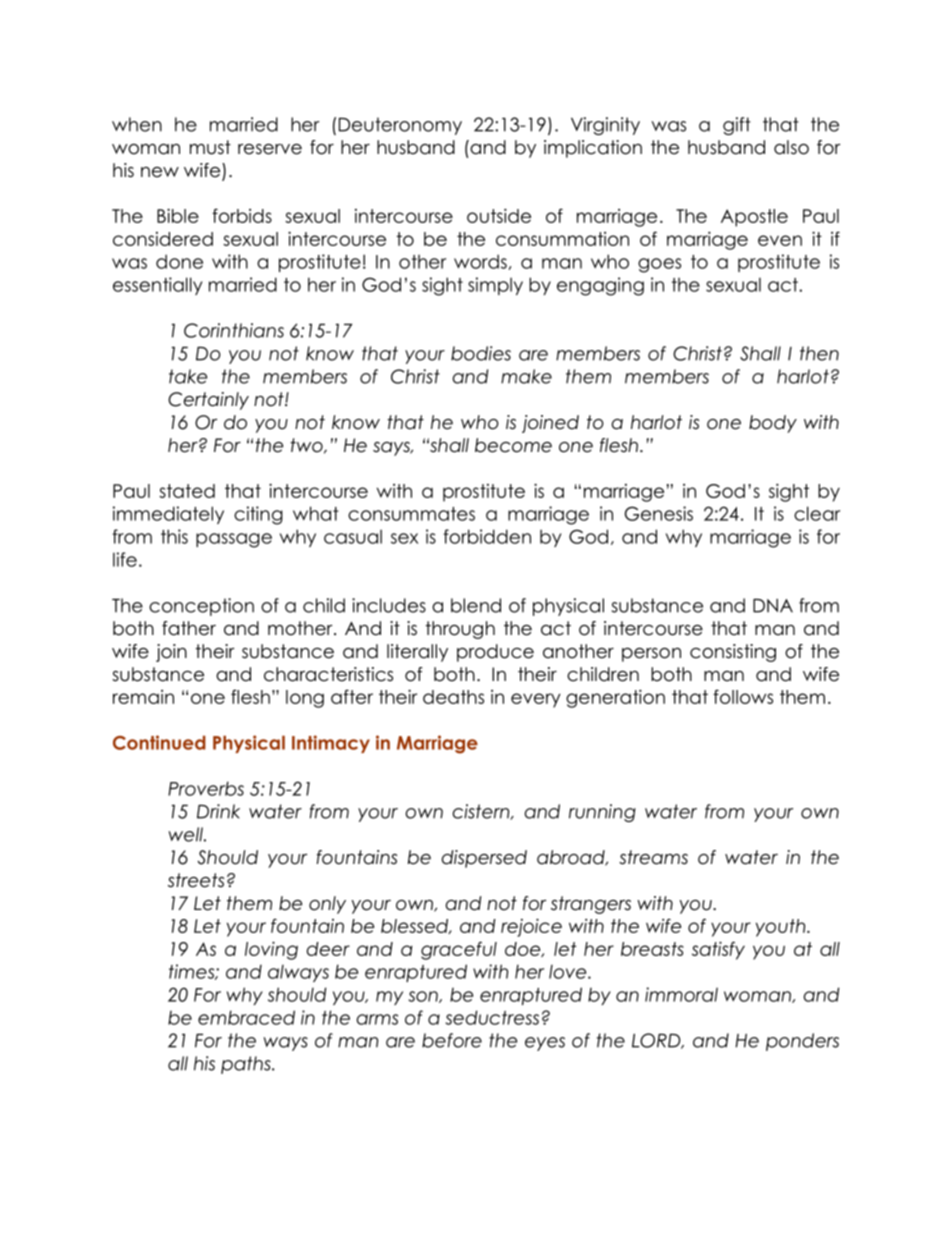  What do you see at coordinates (196, 880) in the image?
I see `streets` at bounding box center [196, 880].
